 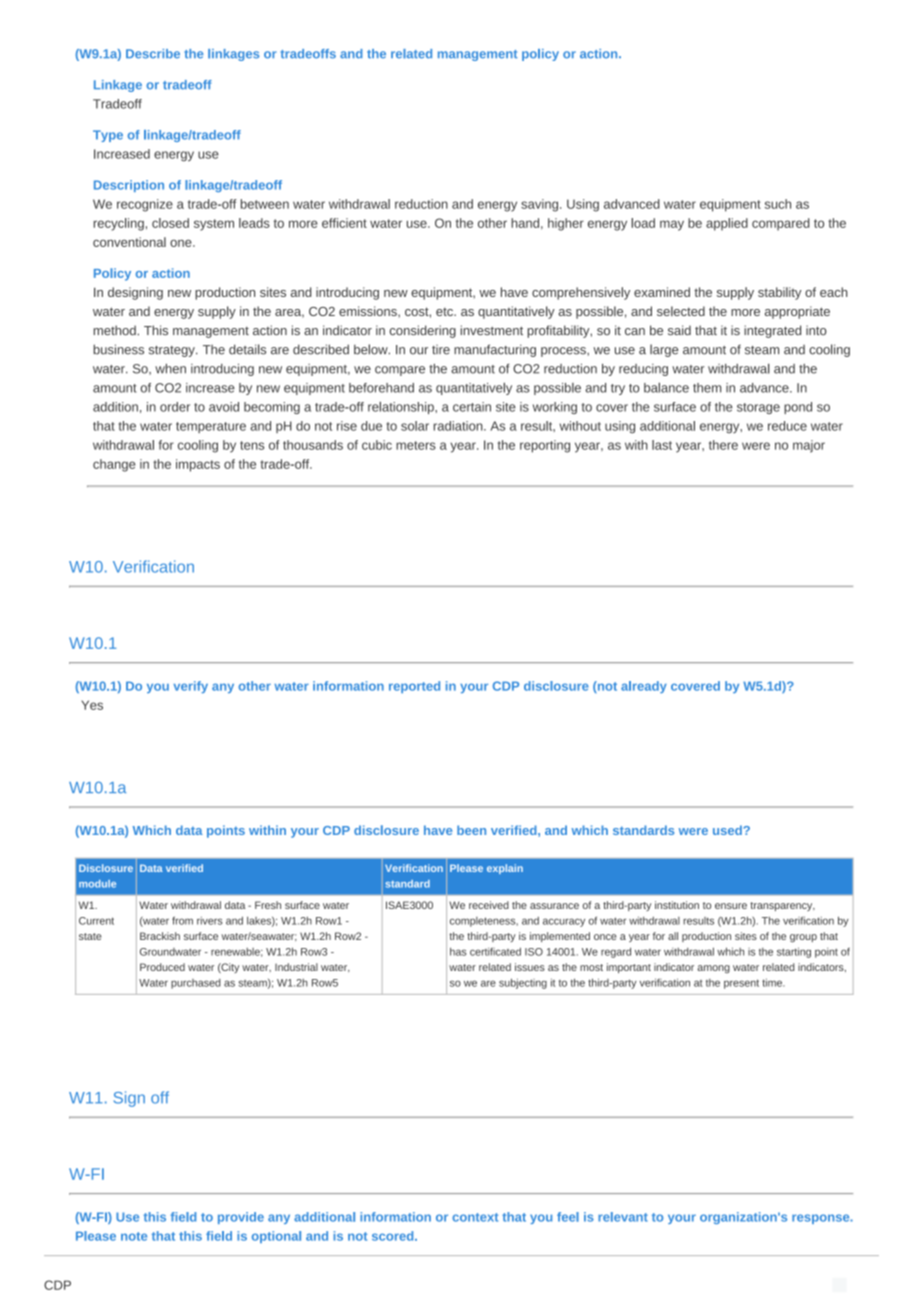 I want to click on such, so click(x=778, y=204).
